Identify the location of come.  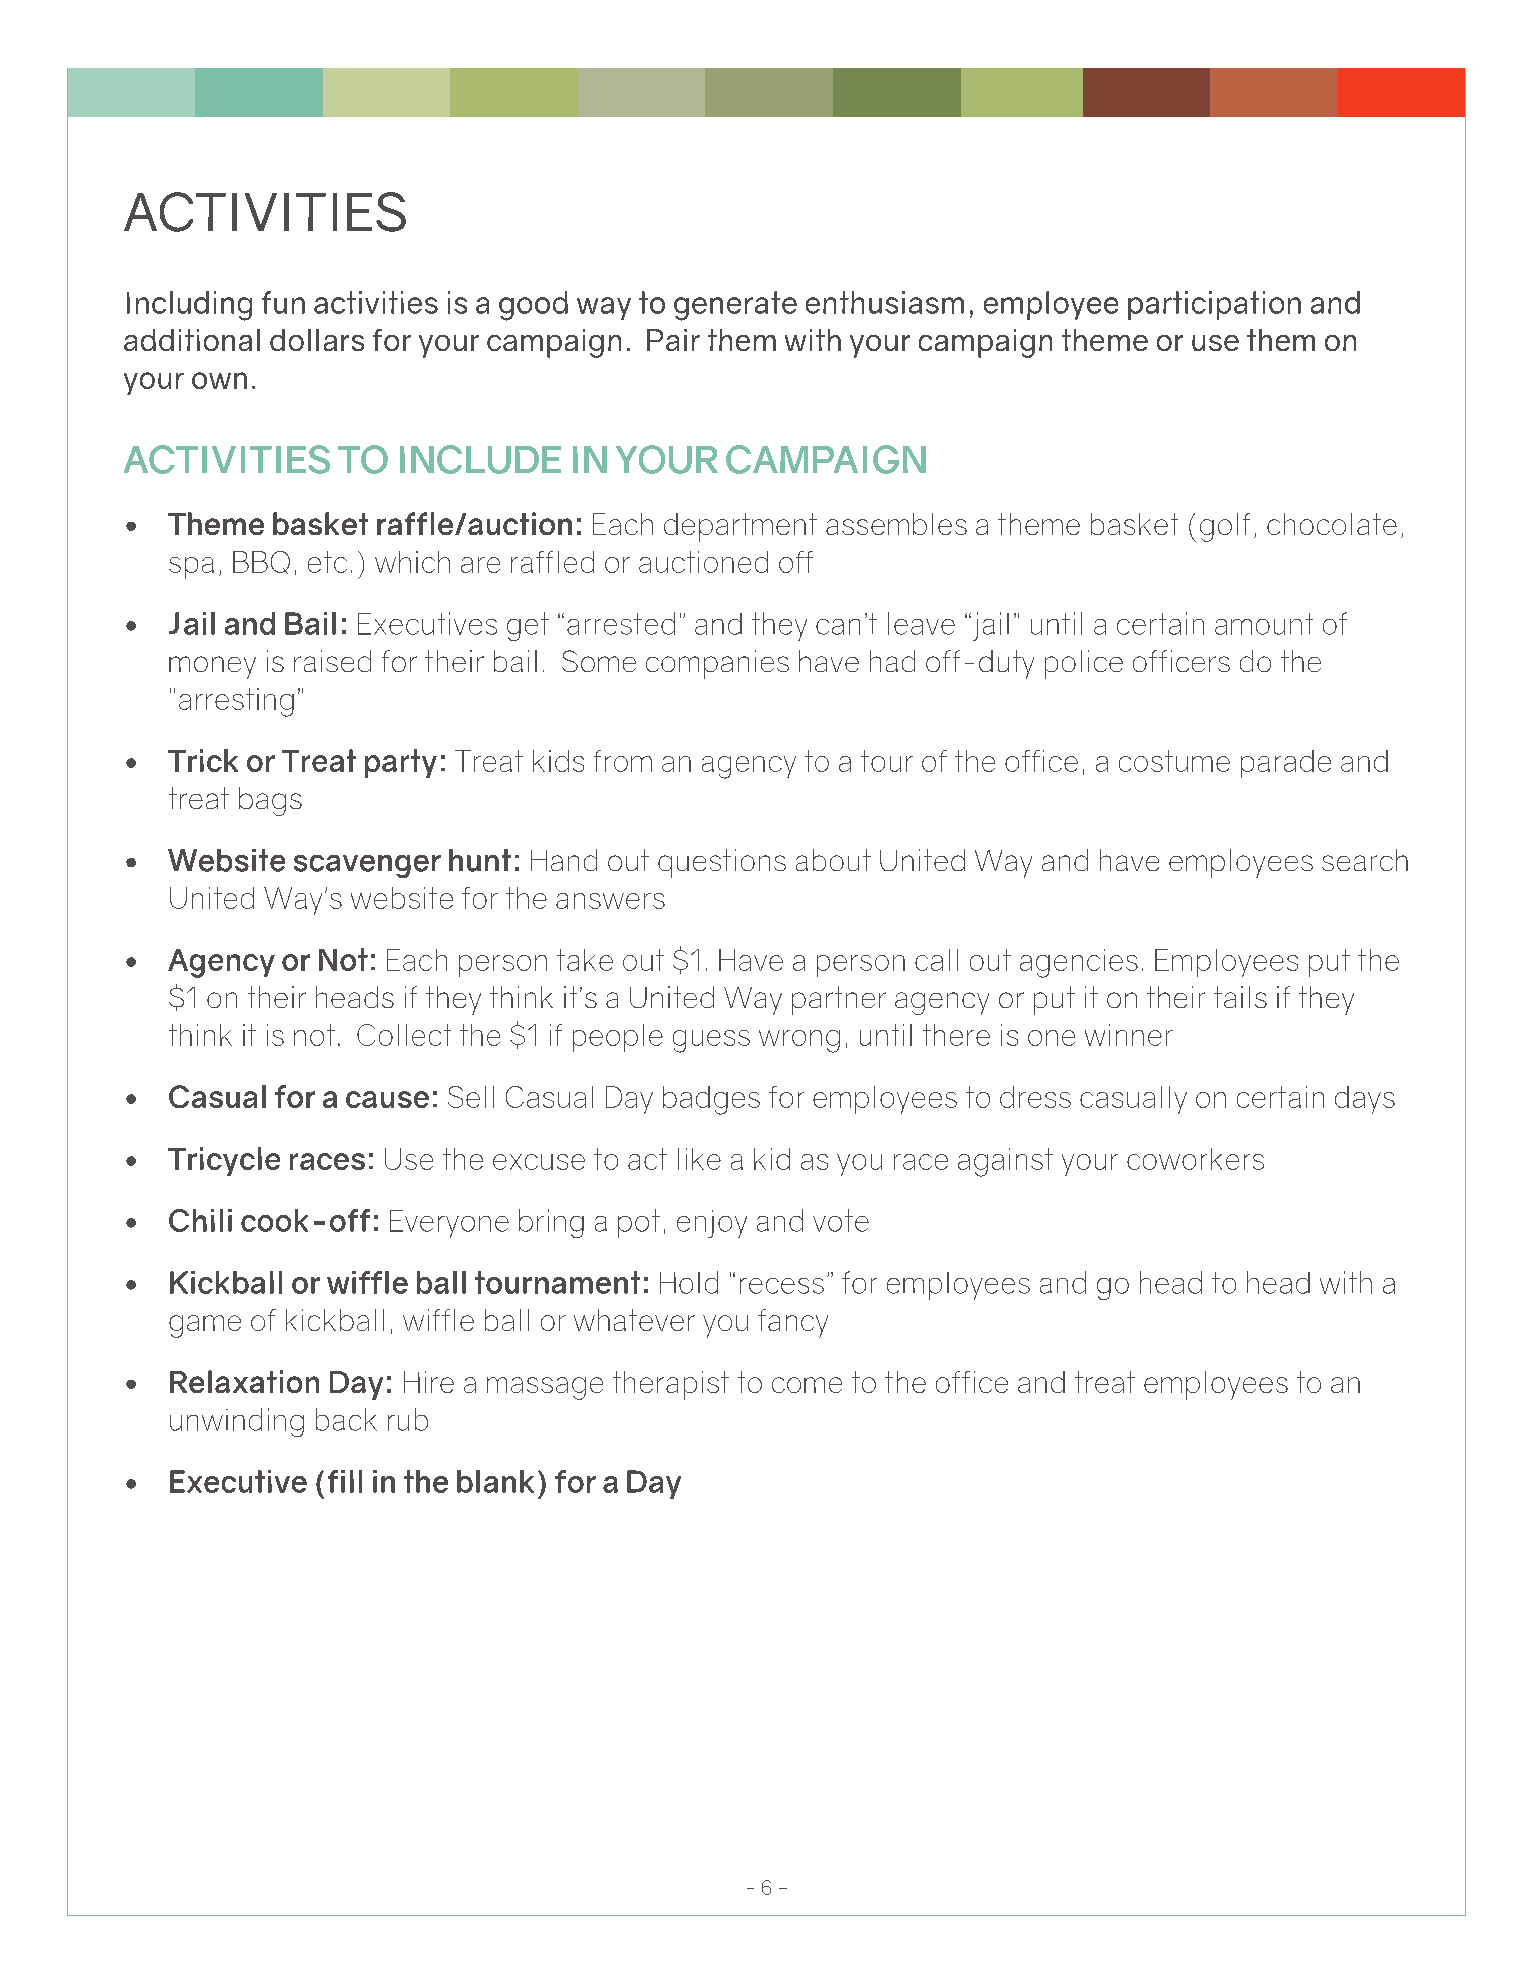
(807, 1385).
